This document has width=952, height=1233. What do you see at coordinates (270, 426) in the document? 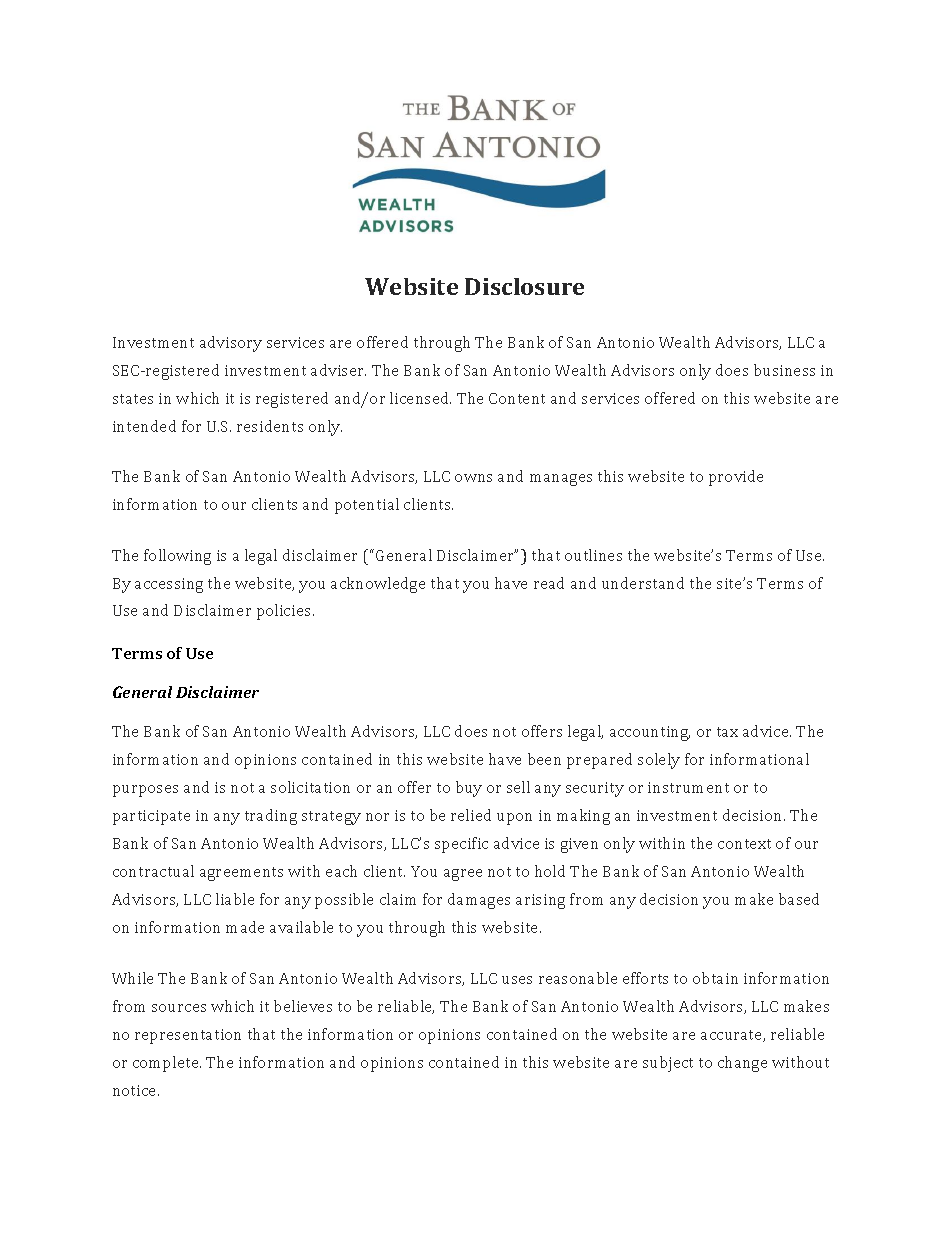
I see `residents` at bounding box center [270, 426].
